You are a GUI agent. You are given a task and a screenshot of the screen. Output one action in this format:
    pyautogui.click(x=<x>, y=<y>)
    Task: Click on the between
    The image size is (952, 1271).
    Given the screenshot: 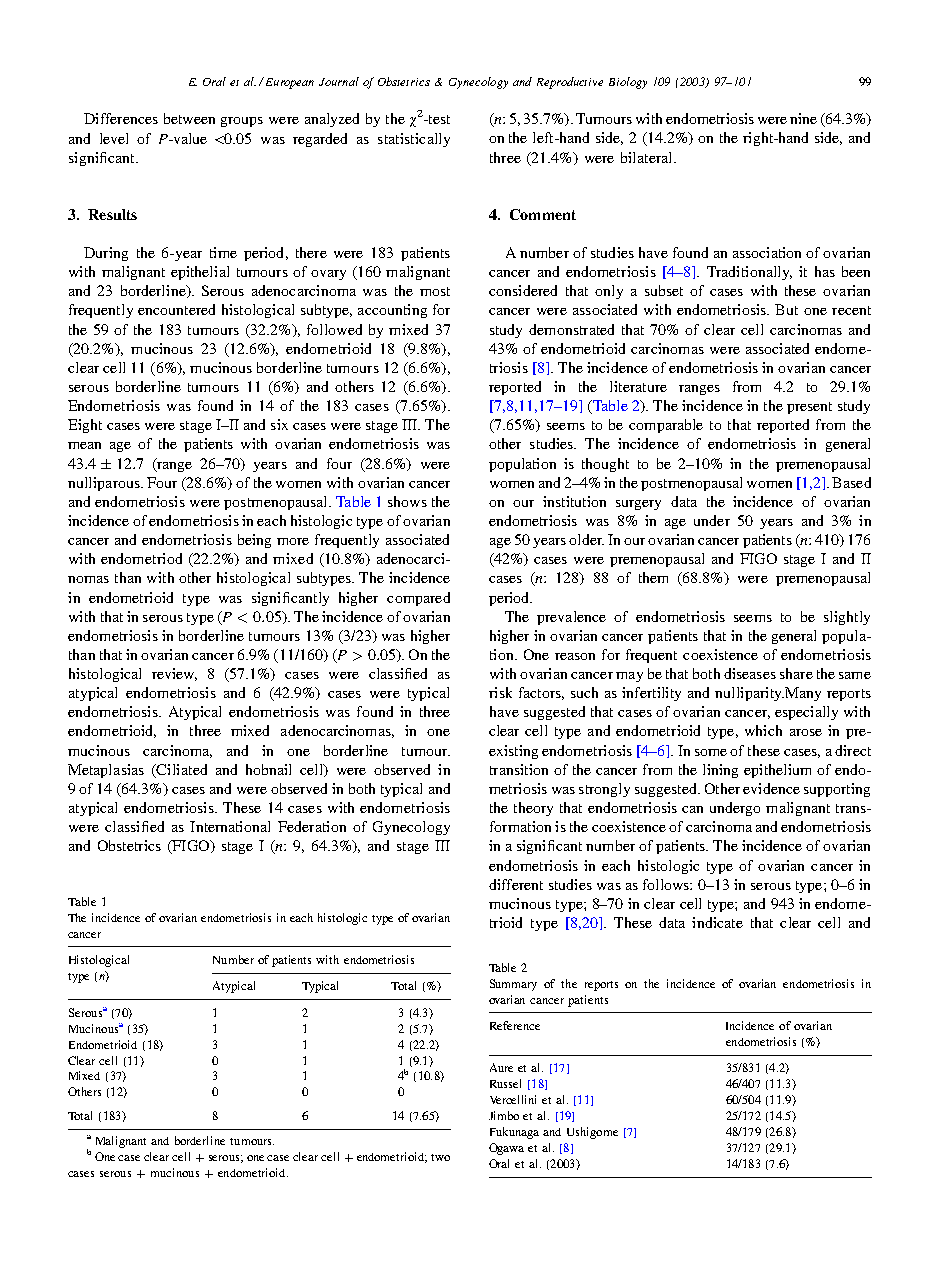 What is the action you would take?
    pyautogui.click(x=189, y=118)
